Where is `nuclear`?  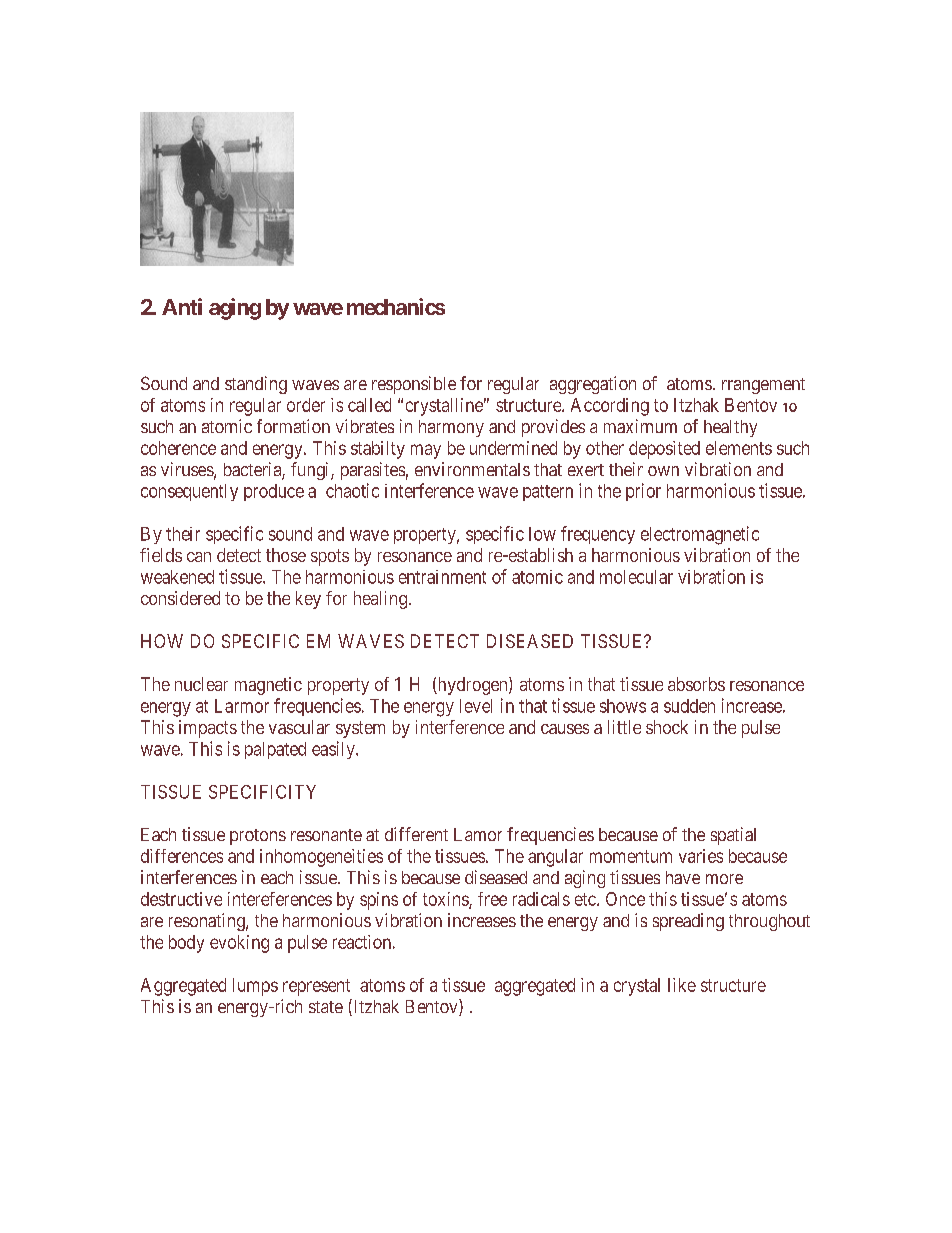
nuclear is located at coordinates (201, 684).
